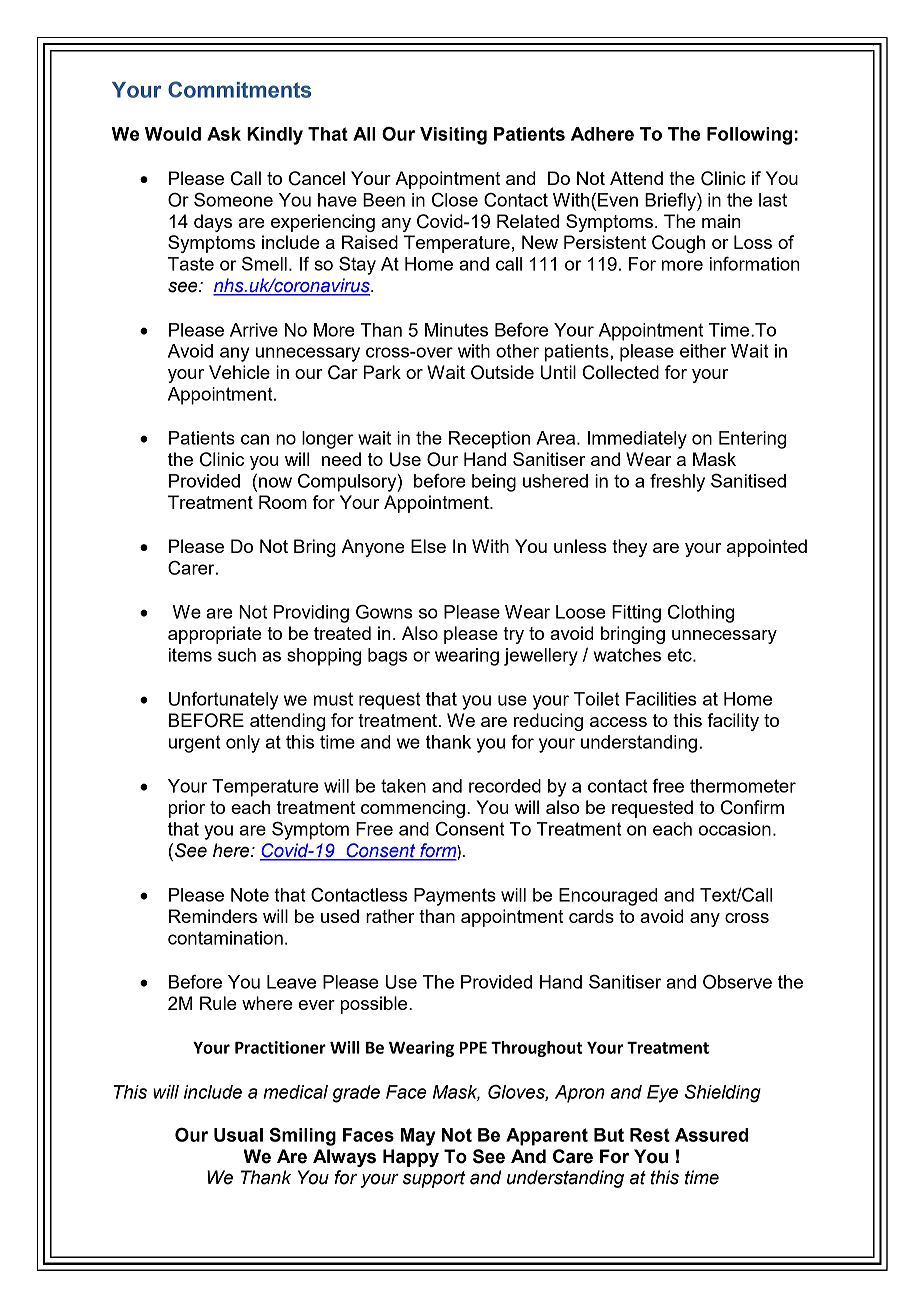 The image size is (924, 1308). I want to click on Usual, so click(238, 1135).
